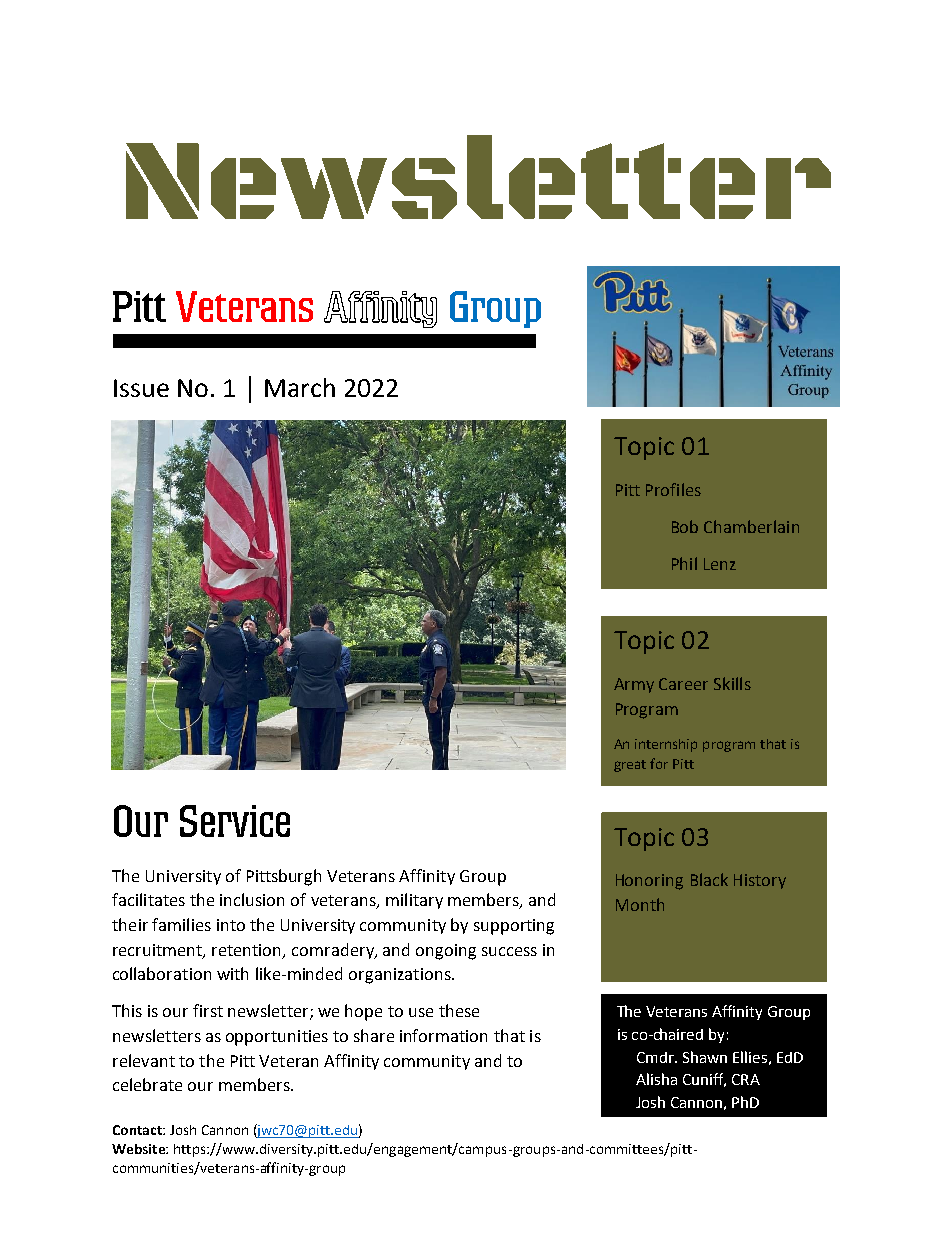 The height and width of the screenshot is (1233, 952). I want to click on military, so click(414, 901).
